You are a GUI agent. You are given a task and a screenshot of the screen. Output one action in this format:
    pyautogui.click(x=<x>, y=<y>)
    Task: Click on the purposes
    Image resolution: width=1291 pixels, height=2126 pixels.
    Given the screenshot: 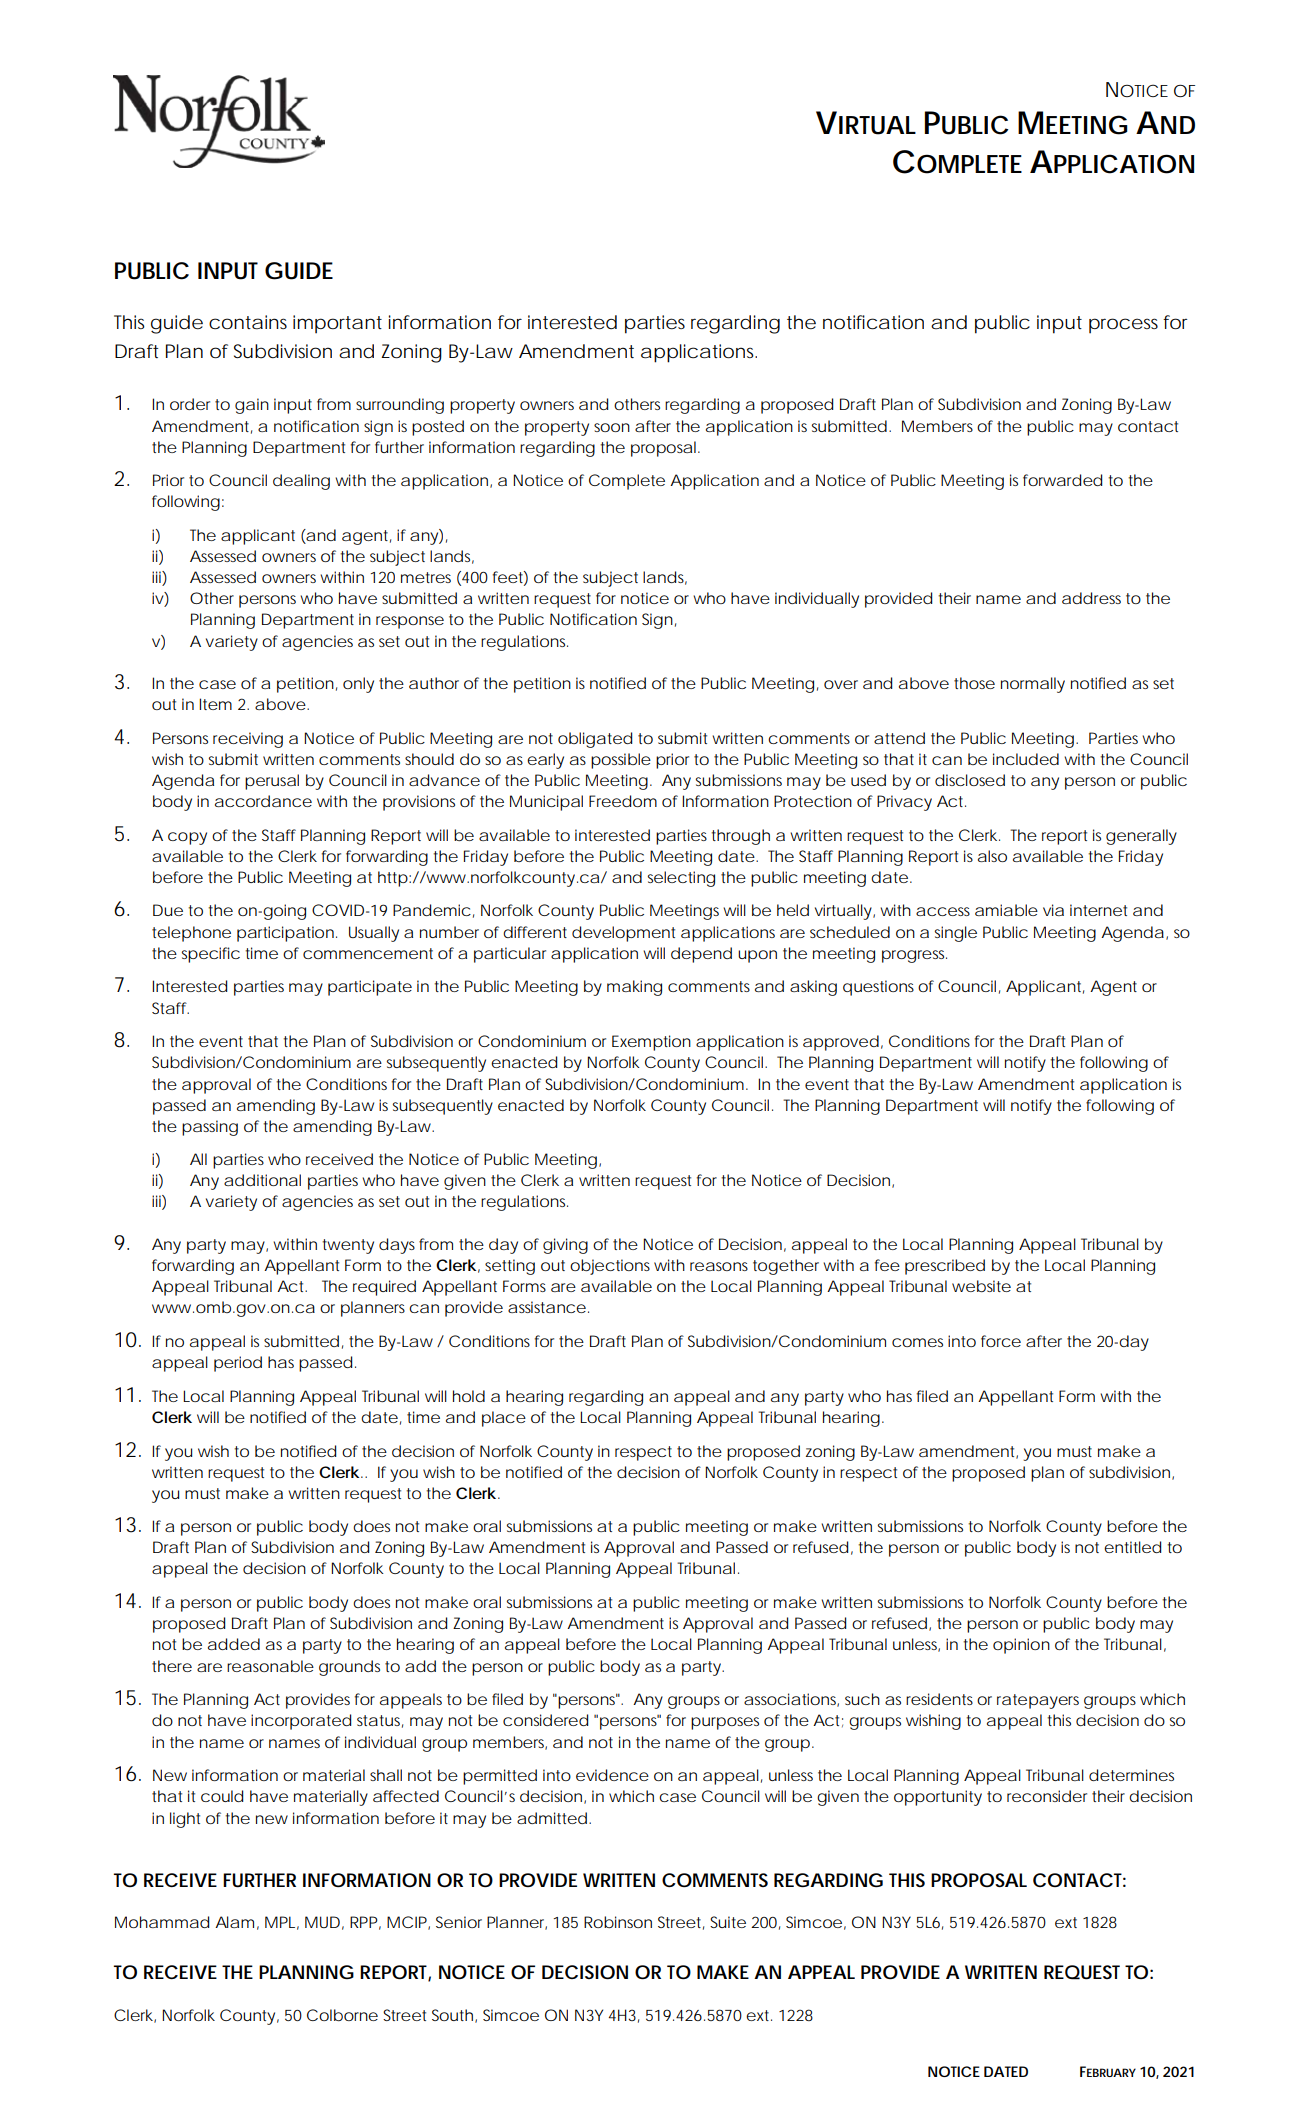 What is the action you would take?
    pyautogui.click(x=725, y=1723)
